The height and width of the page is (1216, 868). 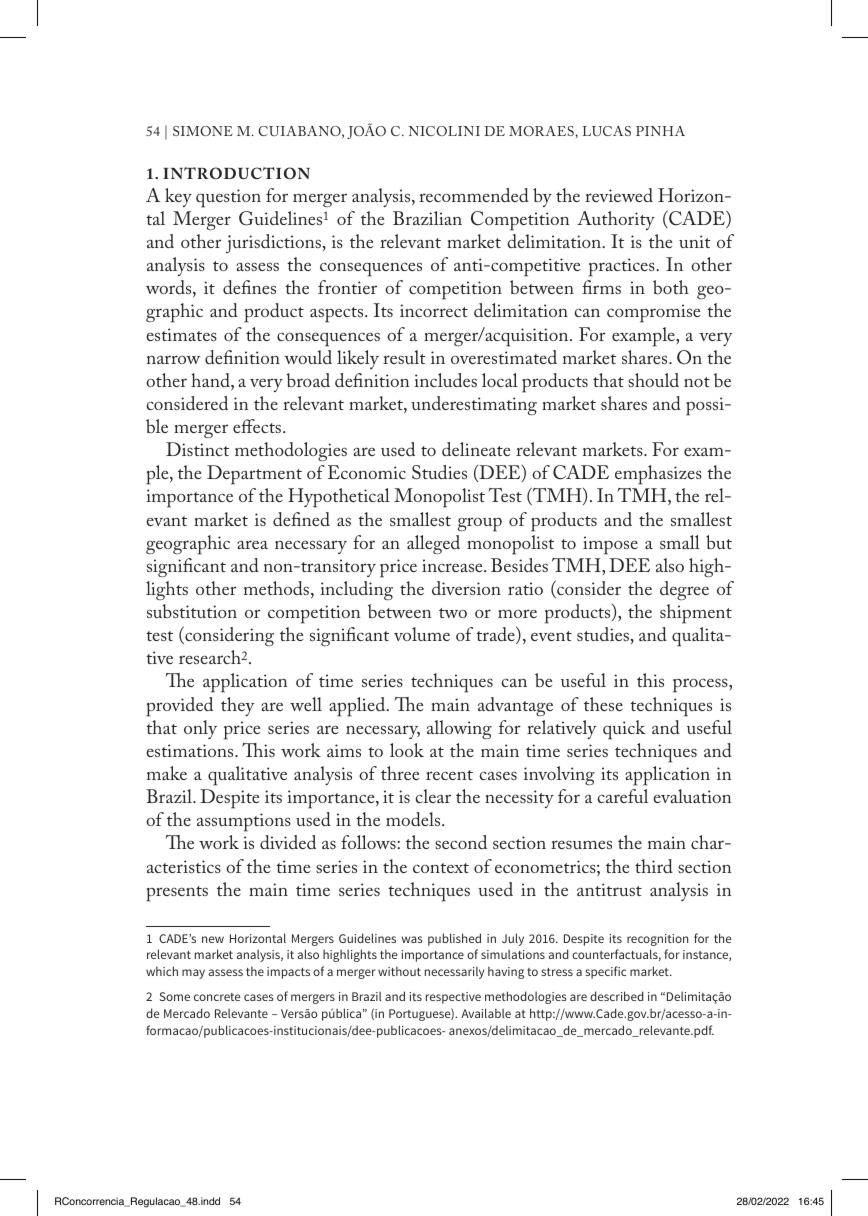 I want to click on they, so click(x=237, y=706).
